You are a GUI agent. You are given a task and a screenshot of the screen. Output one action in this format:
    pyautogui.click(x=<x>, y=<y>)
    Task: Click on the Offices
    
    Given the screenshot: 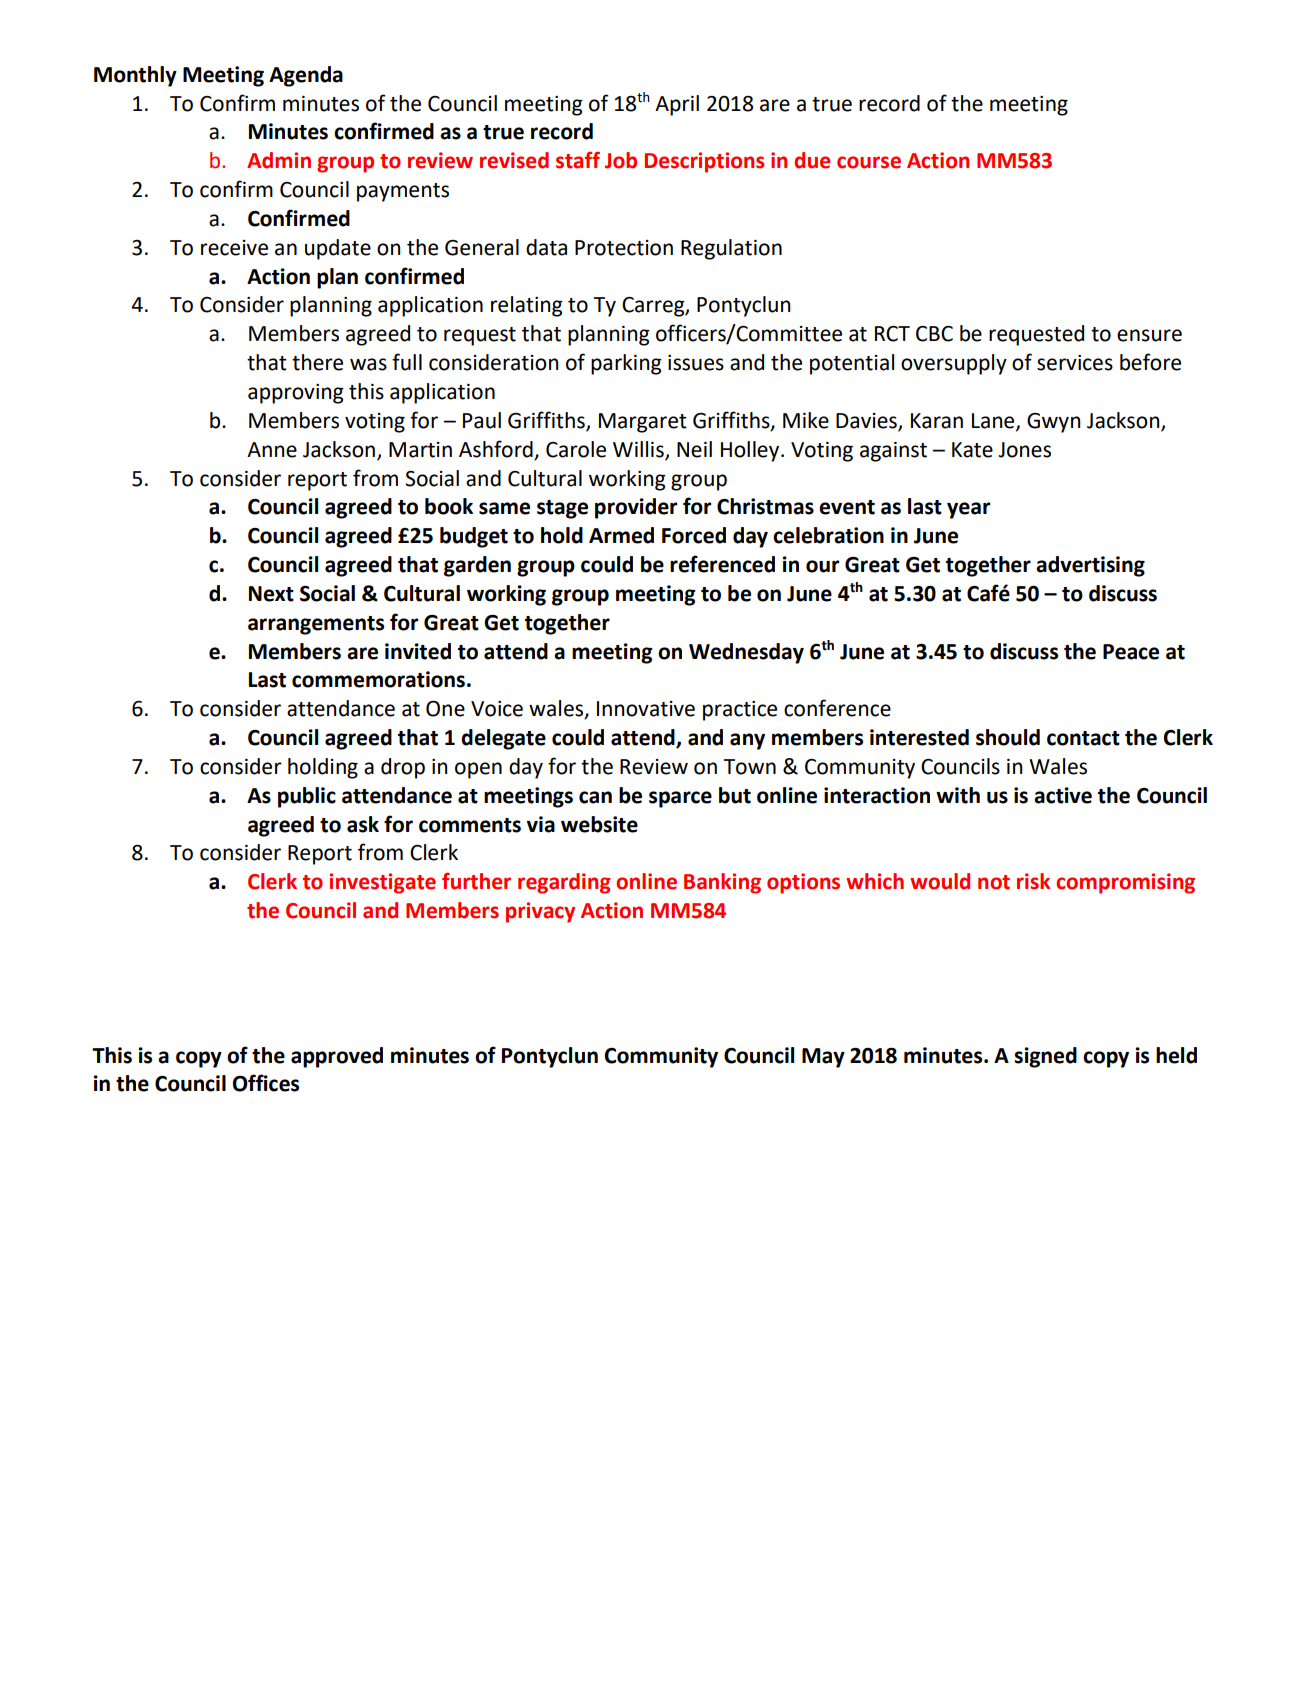 What is the action you would take?
    pyautogui.click(x=266, y=1083)
